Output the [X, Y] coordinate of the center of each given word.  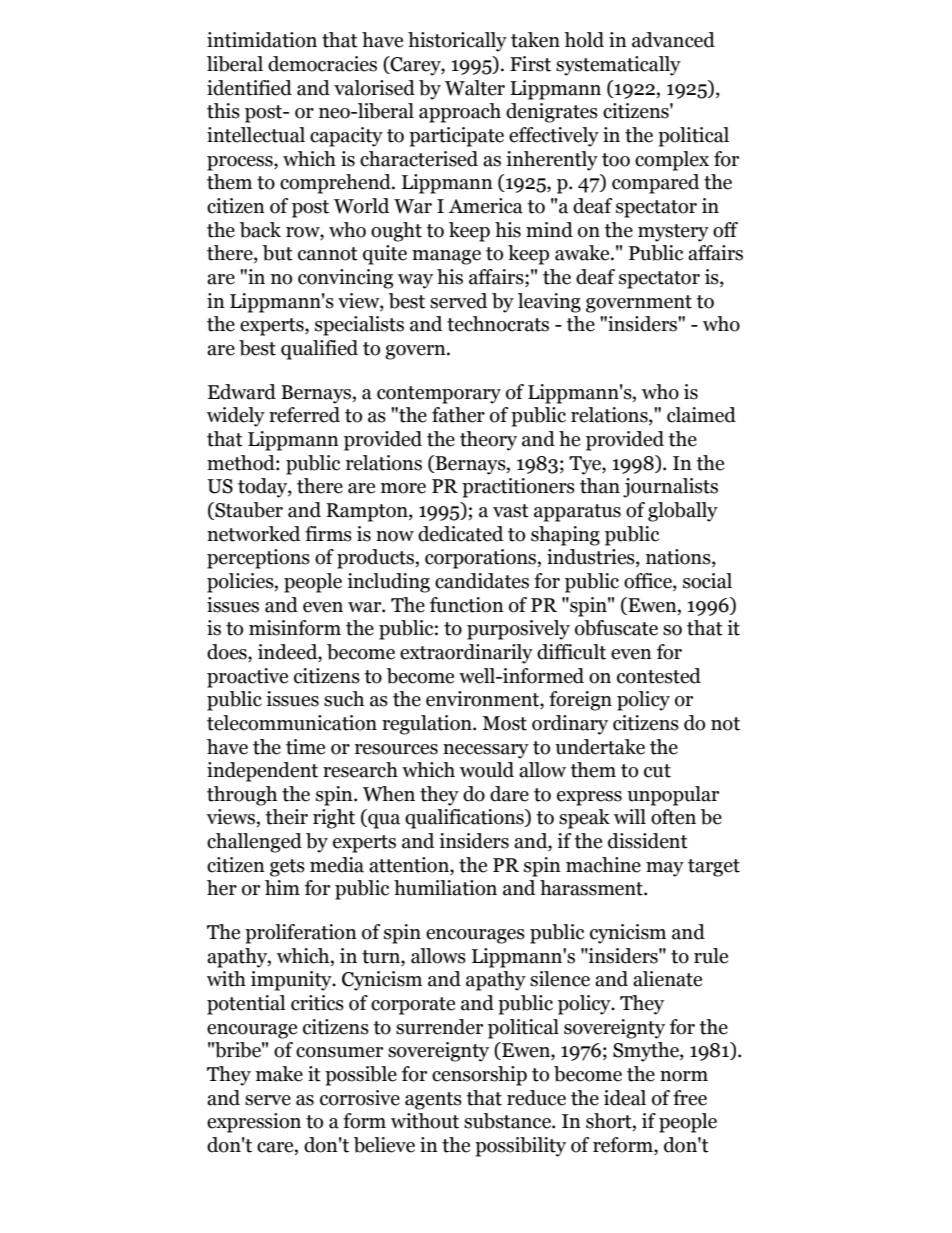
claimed [701, 415]
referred [304, 415]
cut [657, 771]
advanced [673, 40]
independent [262, 772]
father [458, 415]
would [487, 770]
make [279, 1074]
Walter [475, 88]
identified [249, 88]
